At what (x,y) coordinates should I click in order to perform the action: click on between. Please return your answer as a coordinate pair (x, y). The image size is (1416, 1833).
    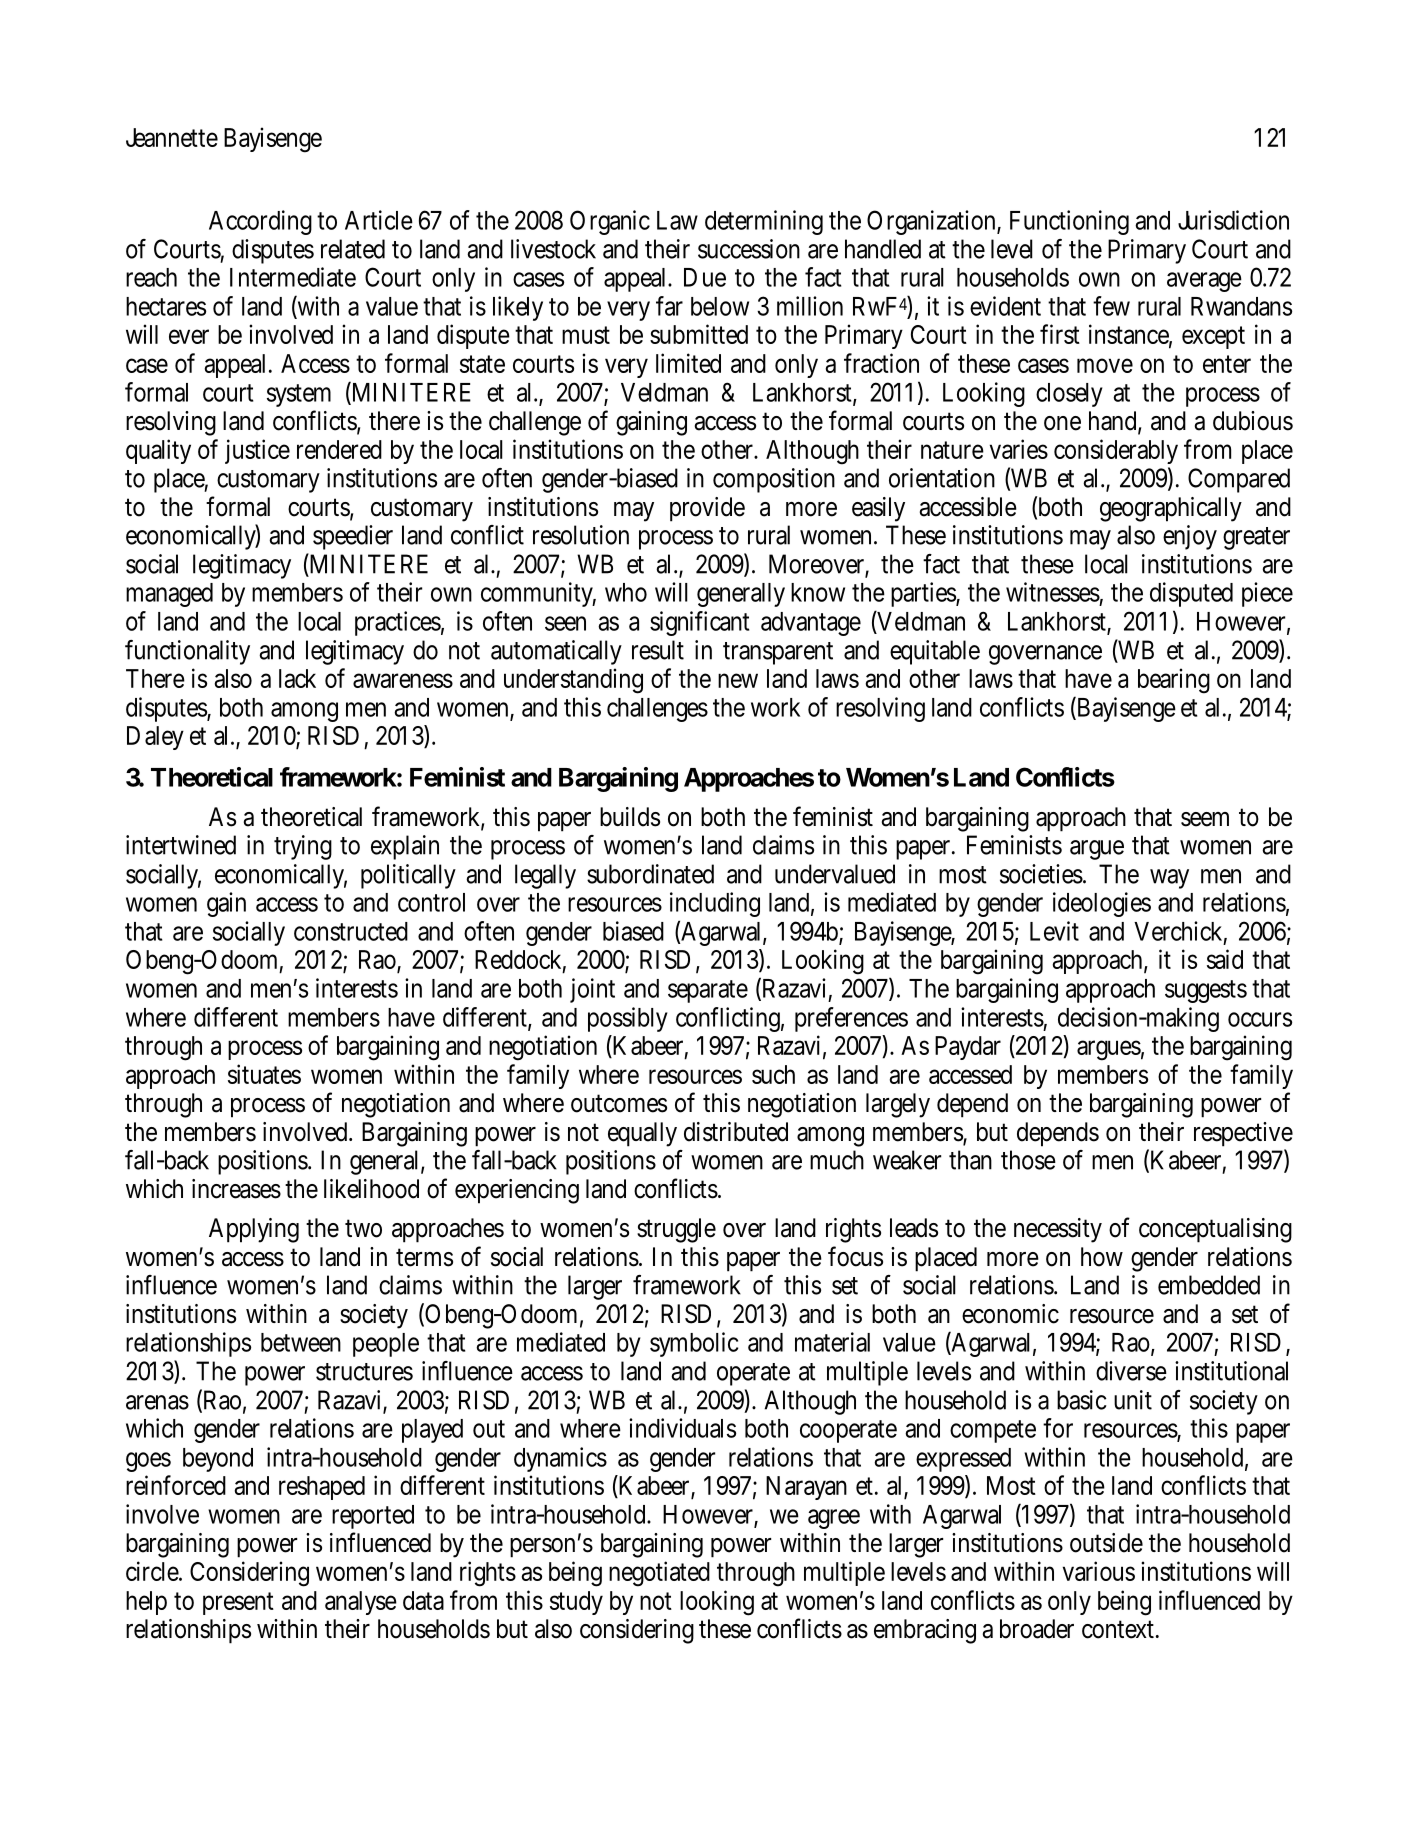
    Looking at the image, I should click on (301, 1342).
